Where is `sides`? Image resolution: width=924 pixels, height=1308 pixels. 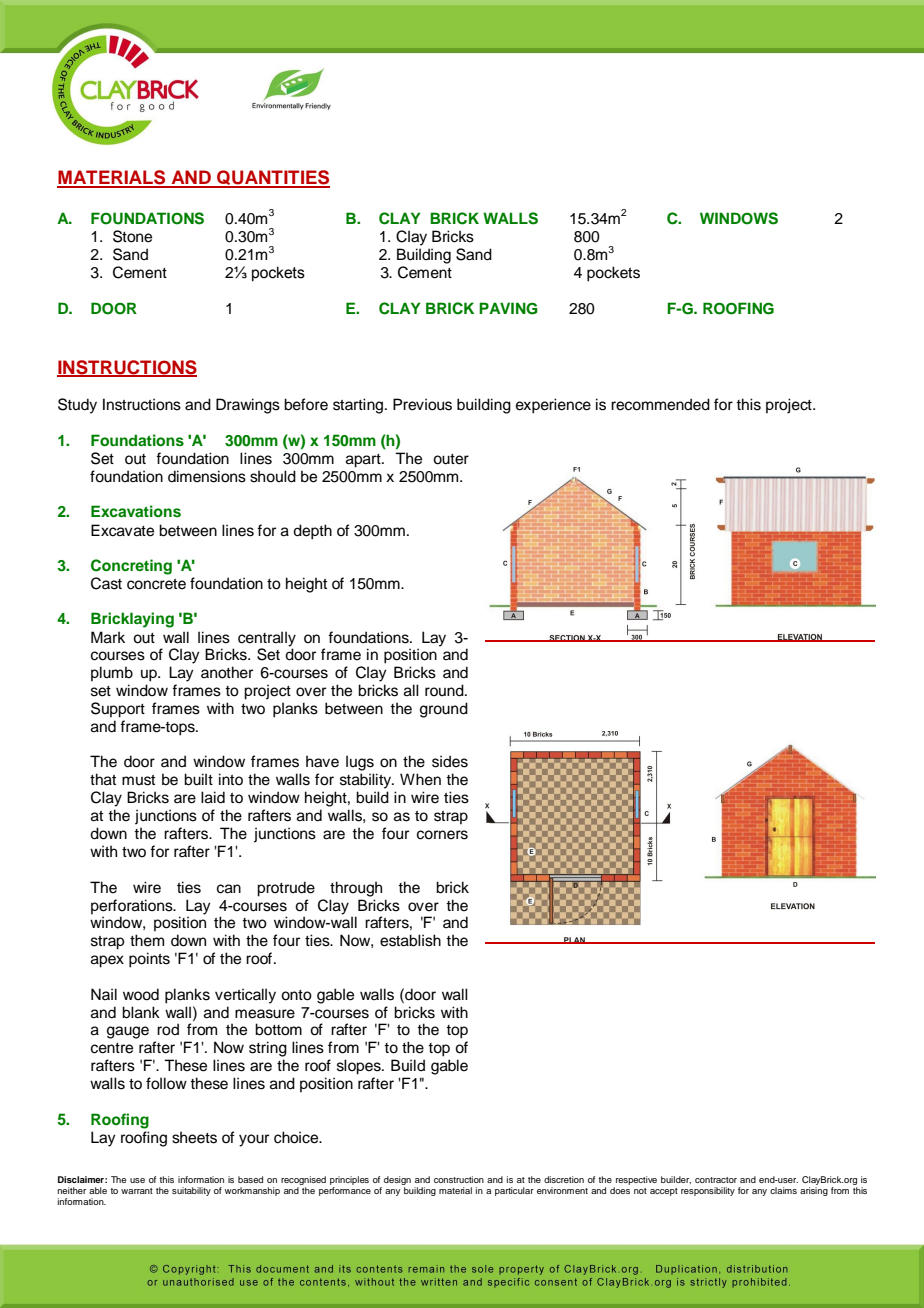 sides is located at coordinates (450, 761).
